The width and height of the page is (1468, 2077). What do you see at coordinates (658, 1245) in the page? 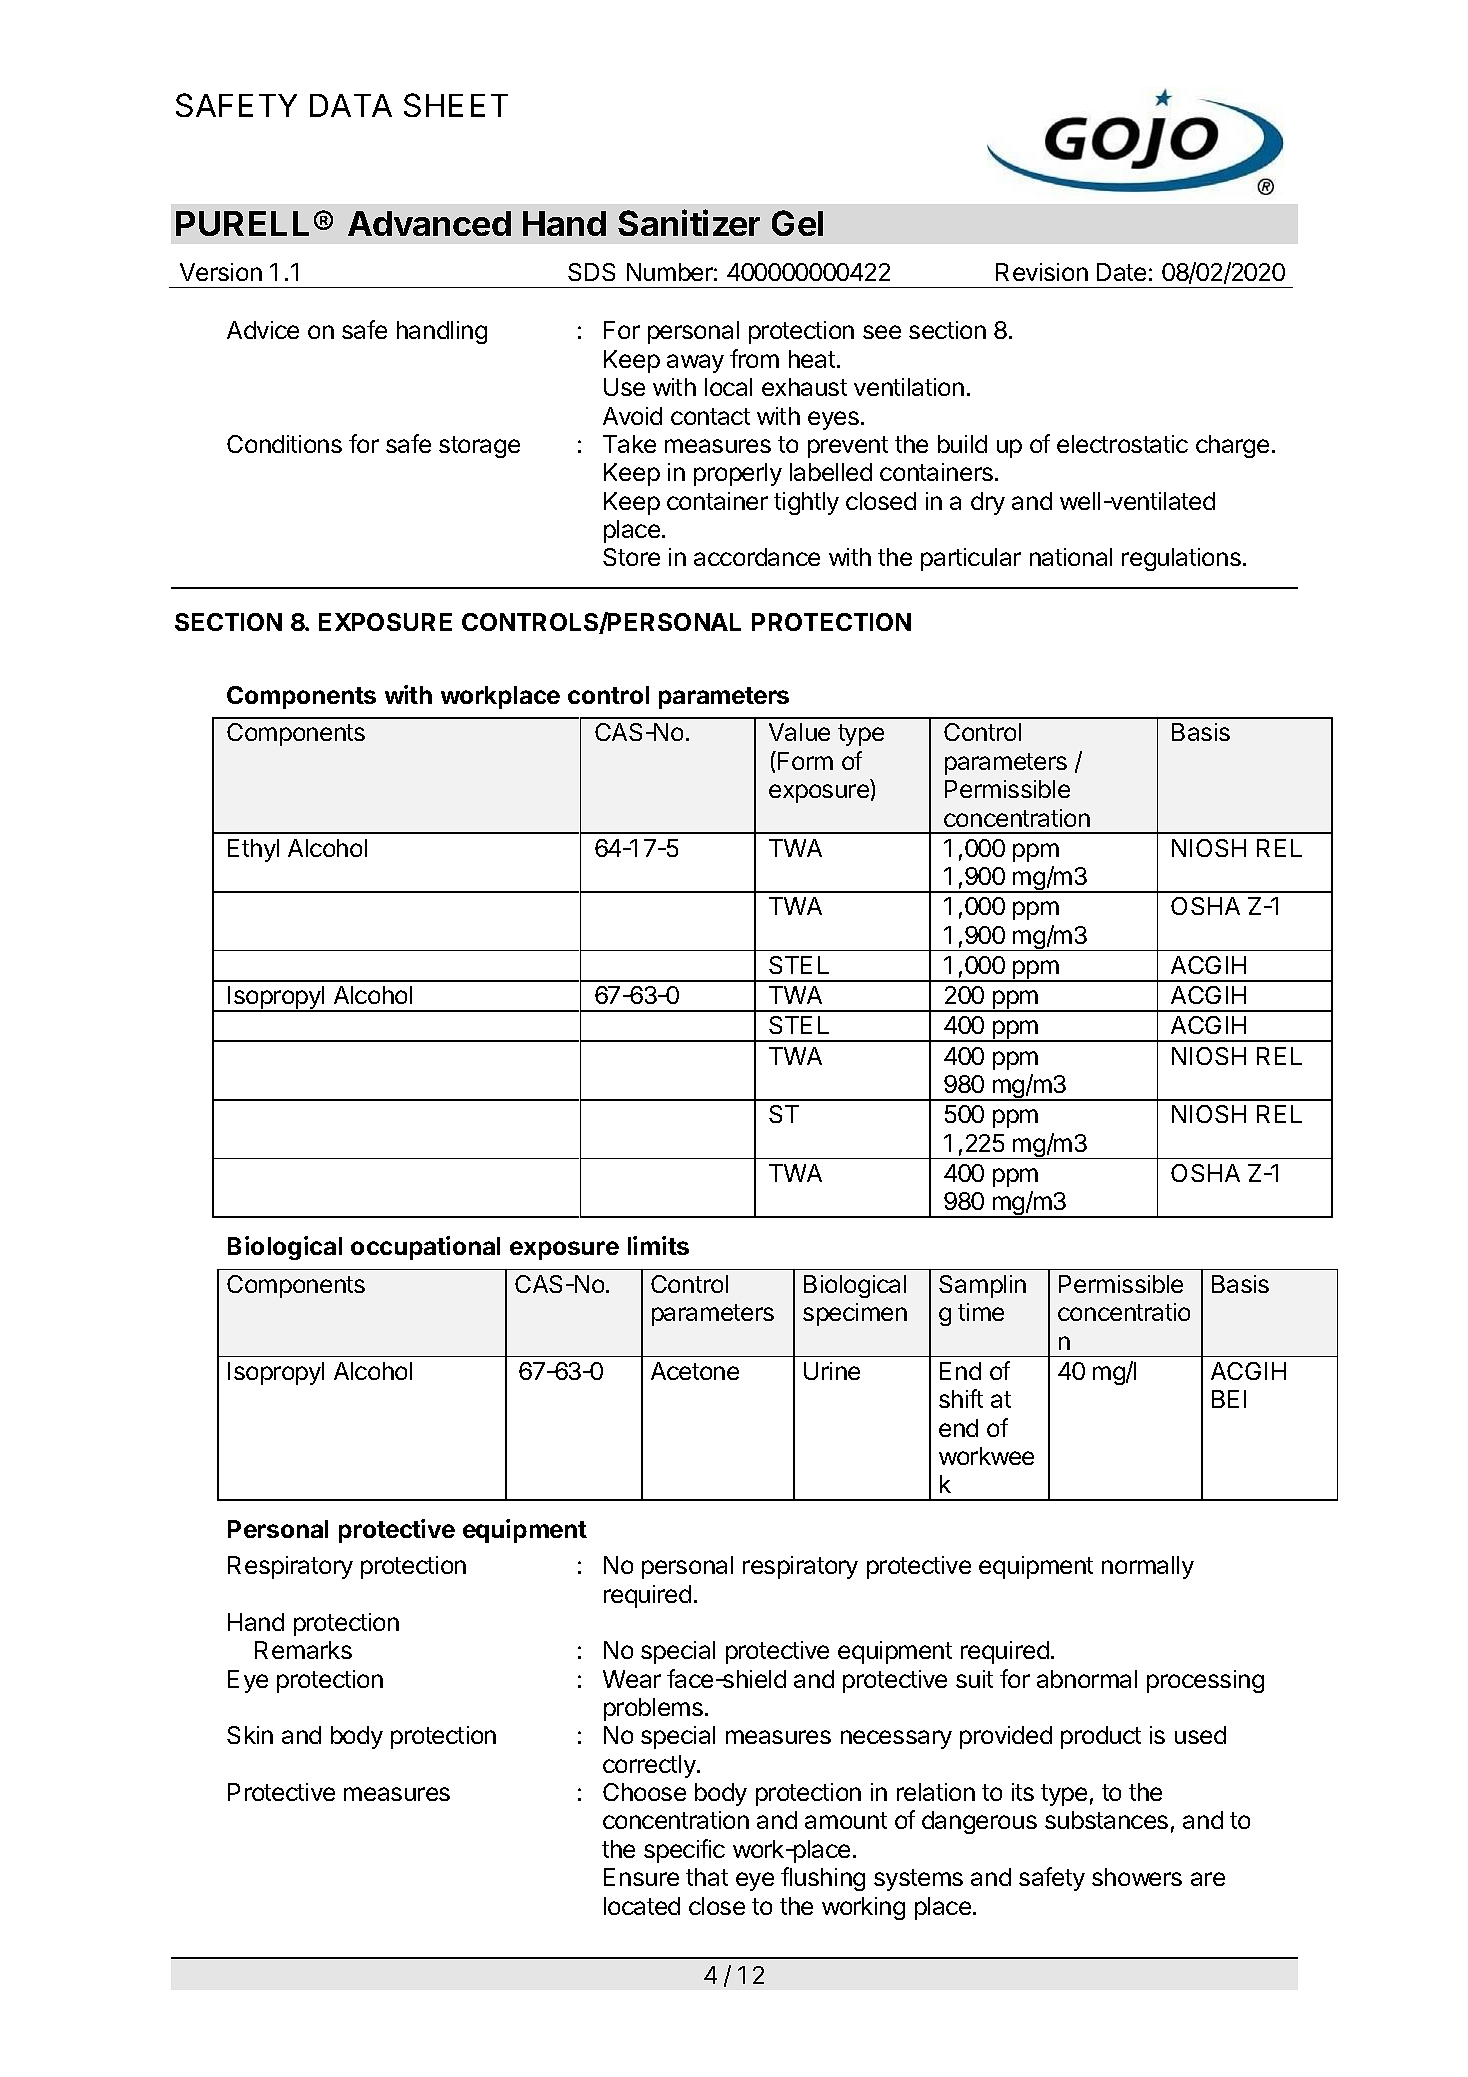
I see `limits` at bounding box center [658, 1245].
